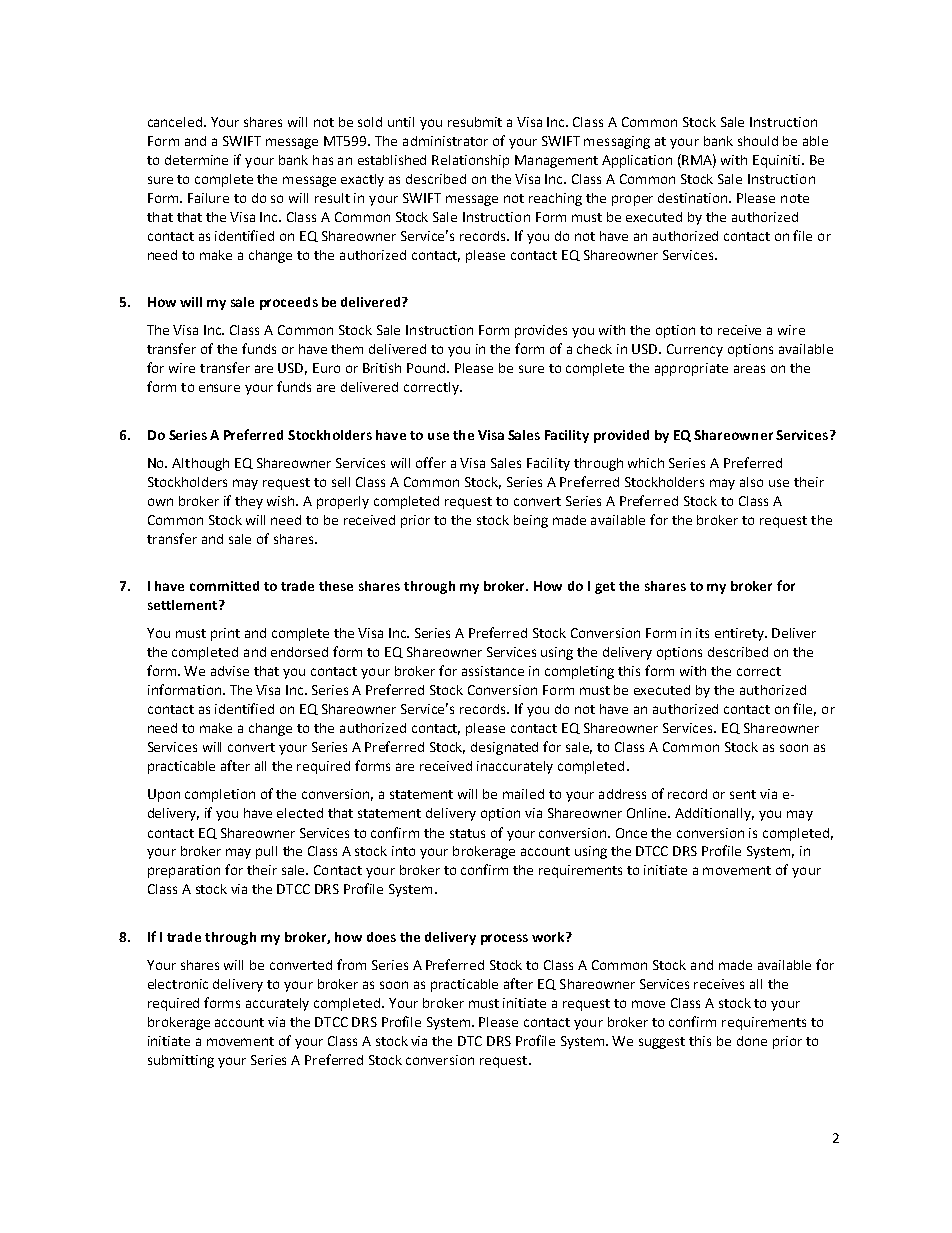 The image size is (952, 1233). I want to click on Relationship, so click(470, 161).
